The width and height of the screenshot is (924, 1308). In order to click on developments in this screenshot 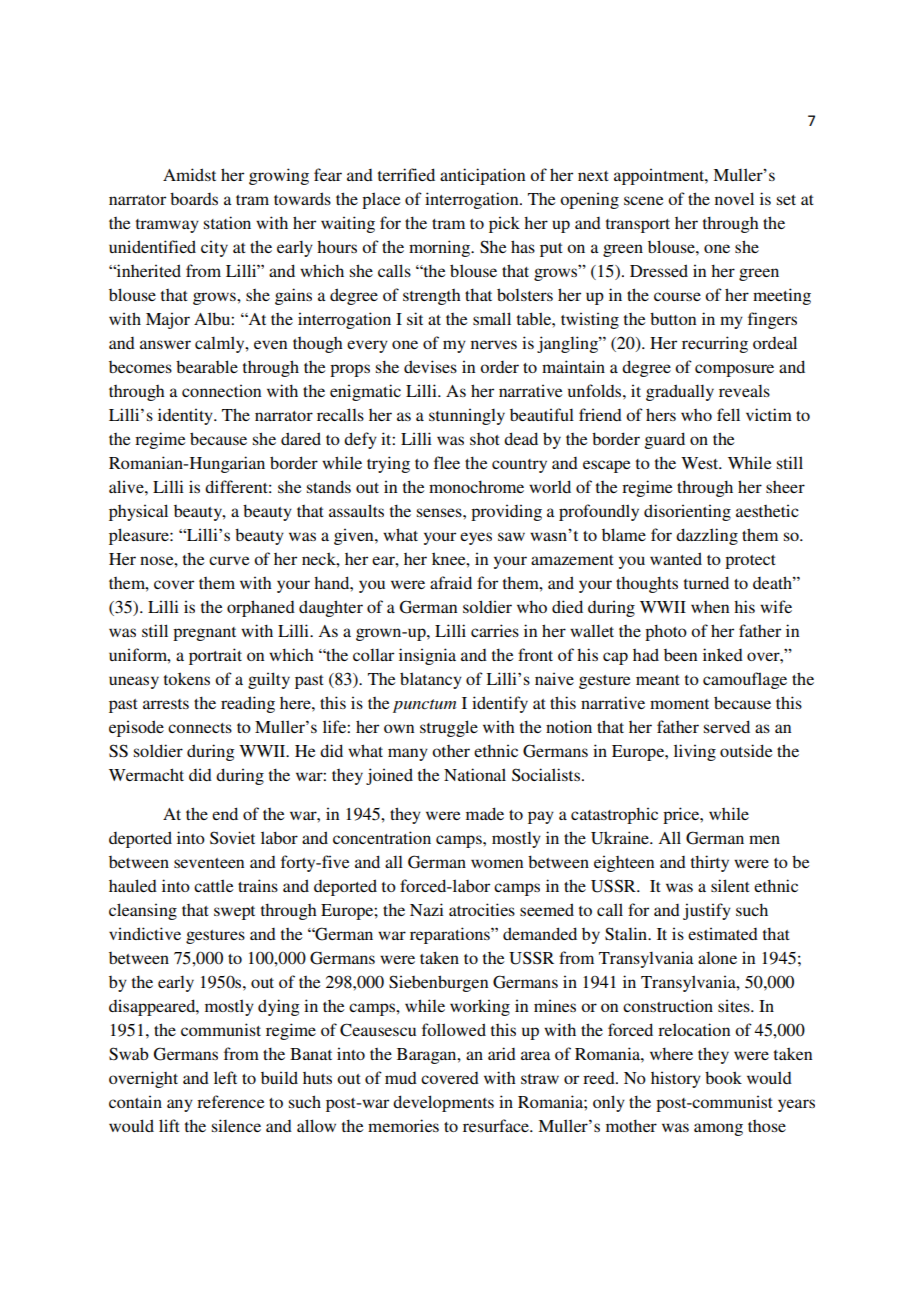, I will do `click(443, 1103)`.
